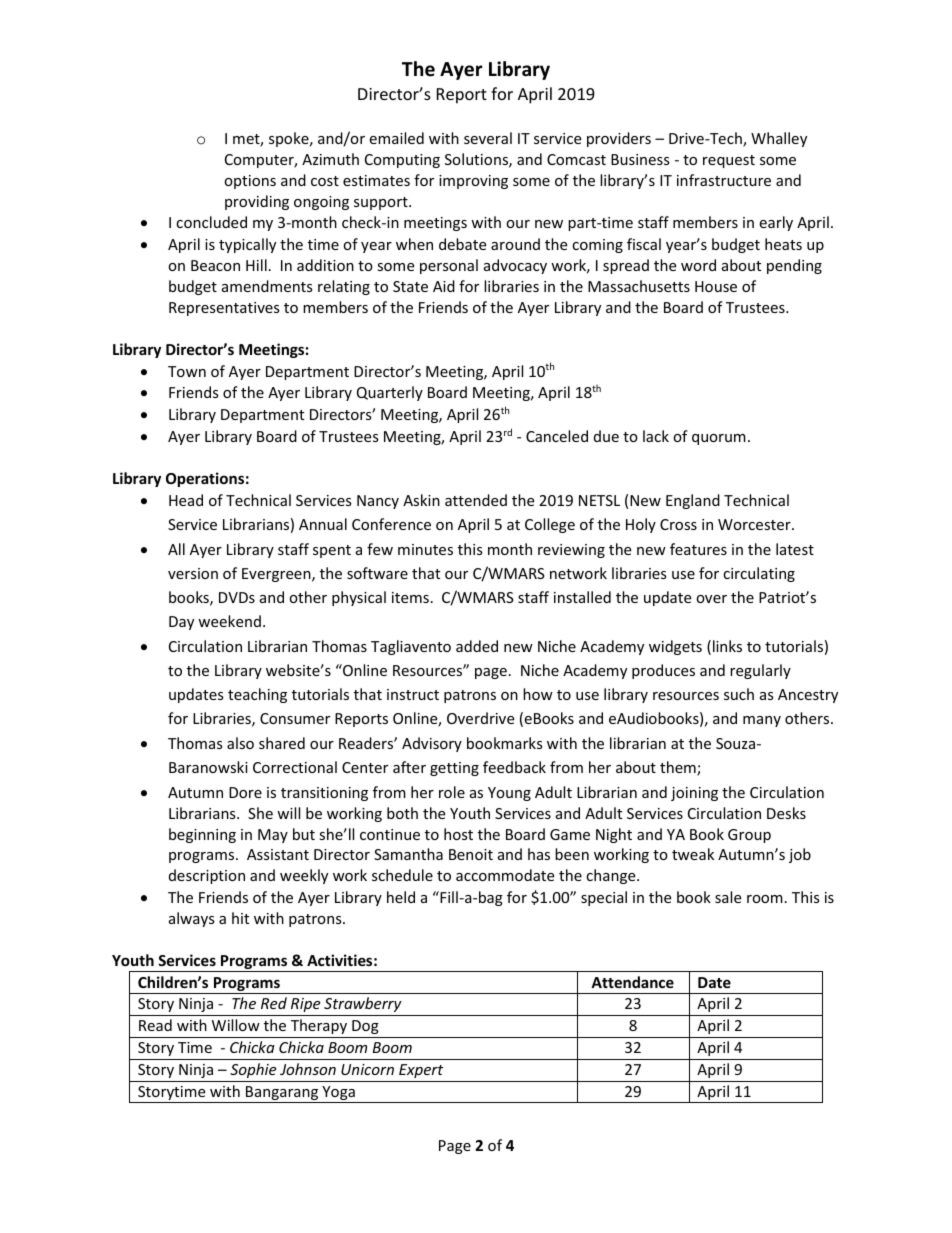 The height and width of the screenshot is (1233, 952). I want to click on improving, so click(473, 182).
